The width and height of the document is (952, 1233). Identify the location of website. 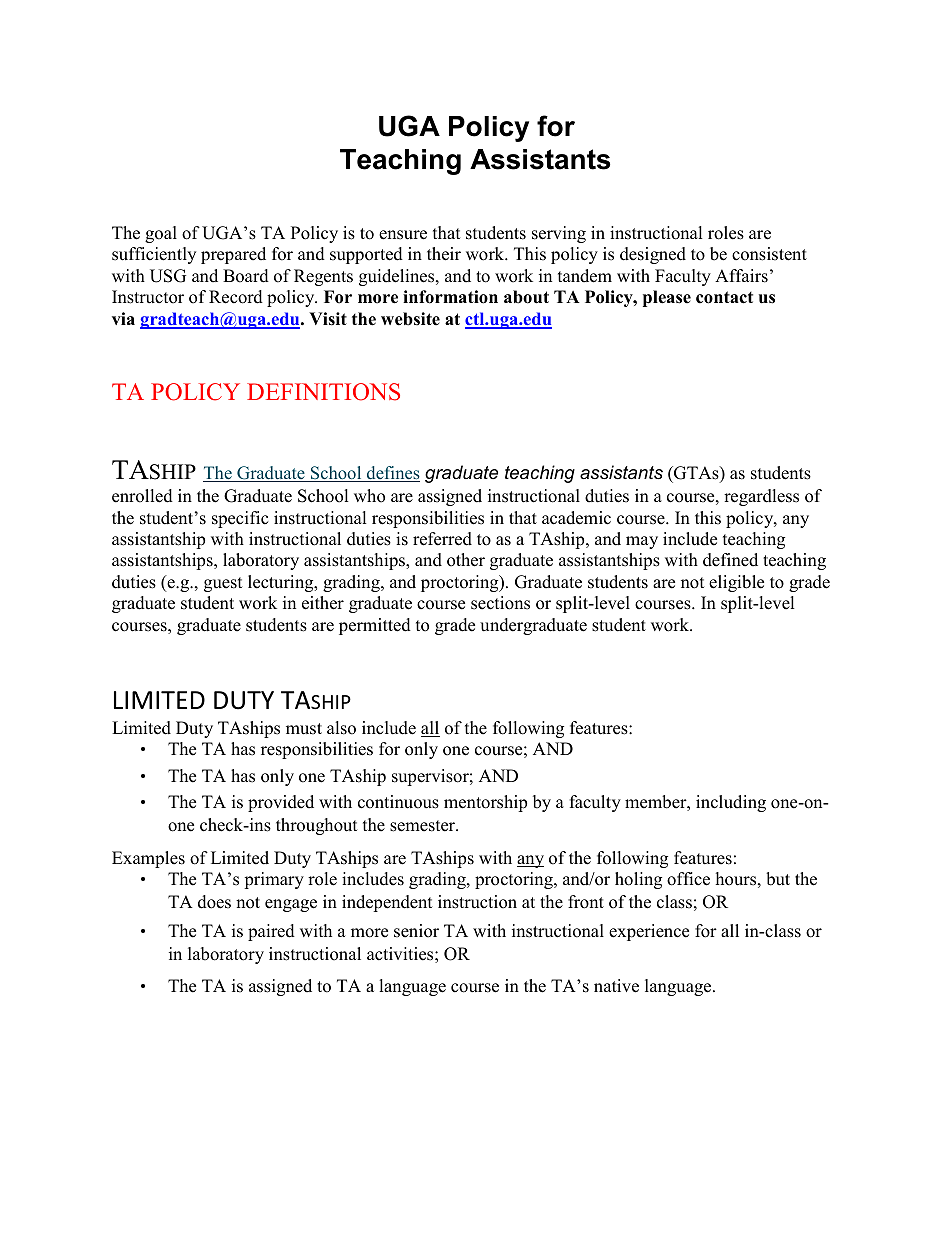
(410, 319).
